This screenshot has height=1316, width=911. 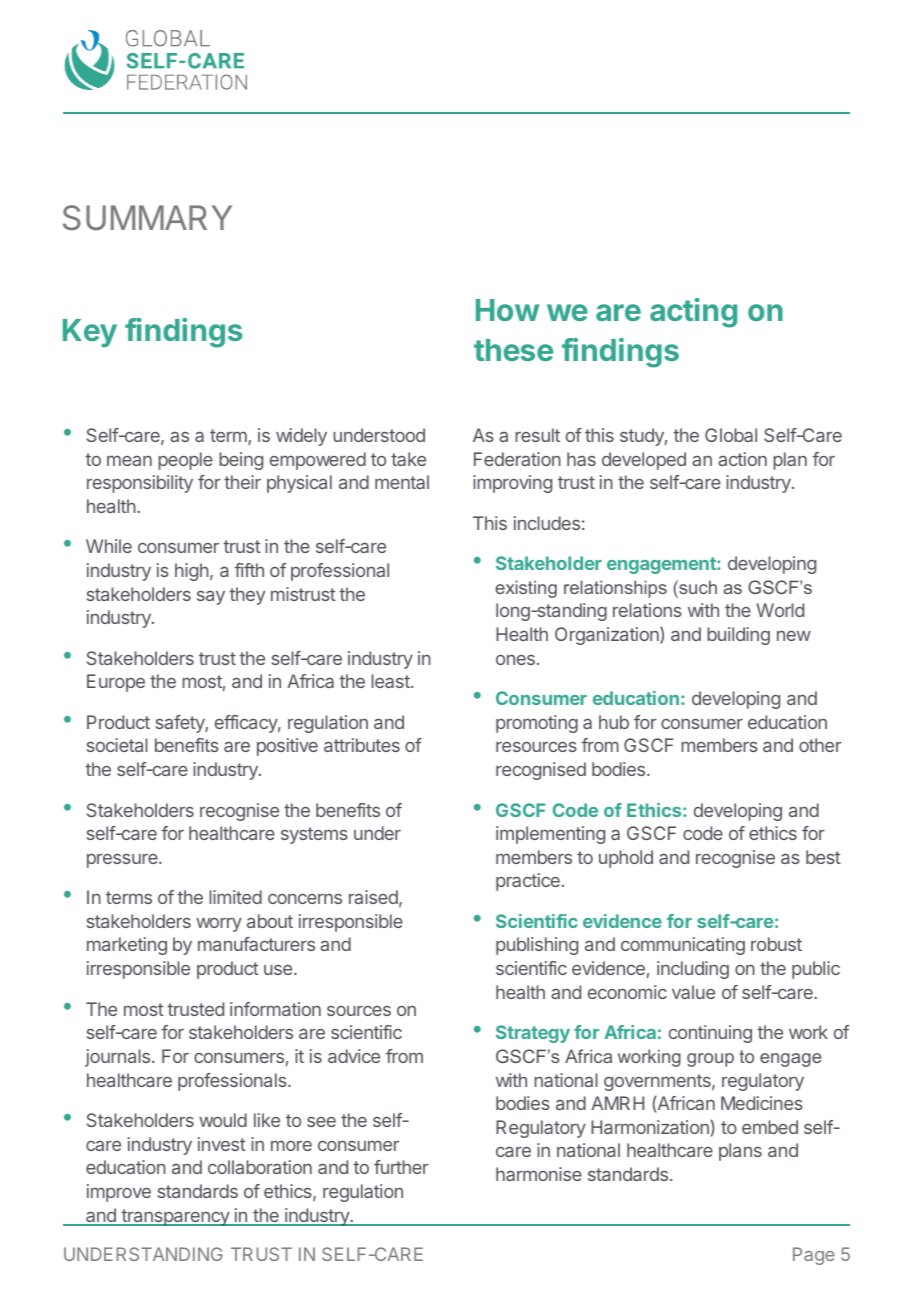 I want to click on societal, so click(x=117, y=745).
